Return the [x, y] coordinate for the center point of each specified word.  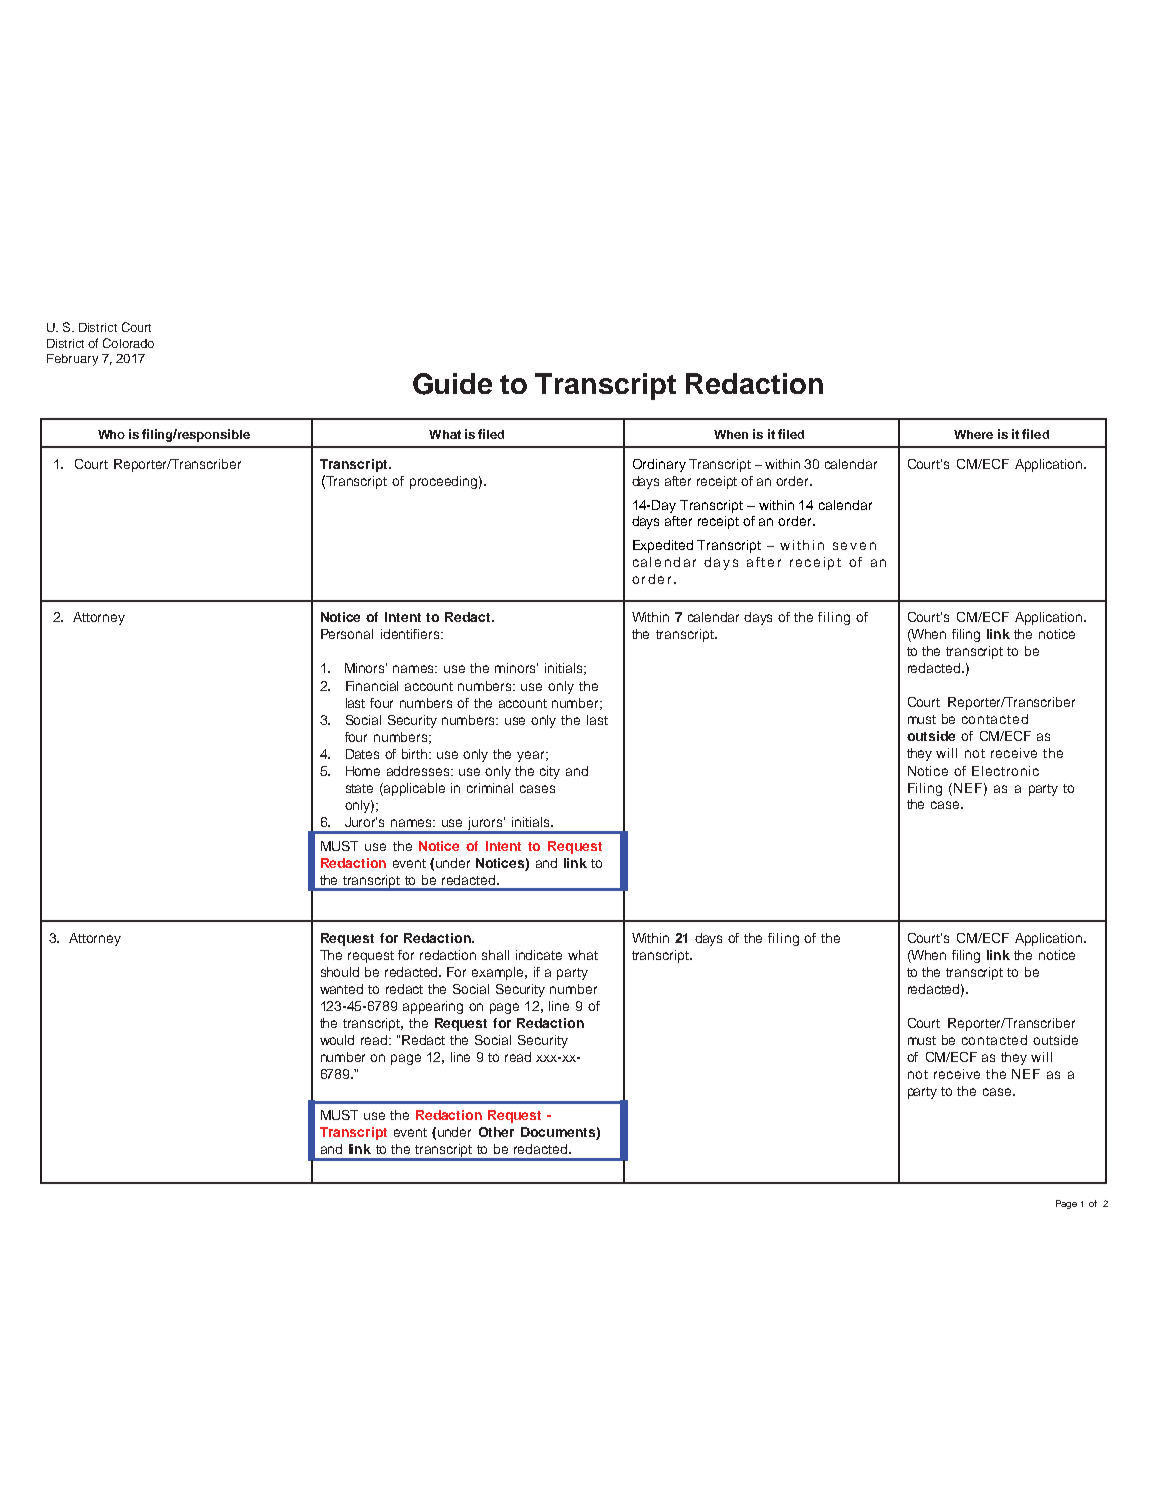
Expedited [663, 546]
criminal [490, 788]
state [359, 788]
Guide [452, 384]
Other [496, 1132]
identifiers [411, 634]
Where [973, 434]
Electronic [1005, 771]
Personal [347, 634]
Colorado [128, 343]
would [337, 1040]
